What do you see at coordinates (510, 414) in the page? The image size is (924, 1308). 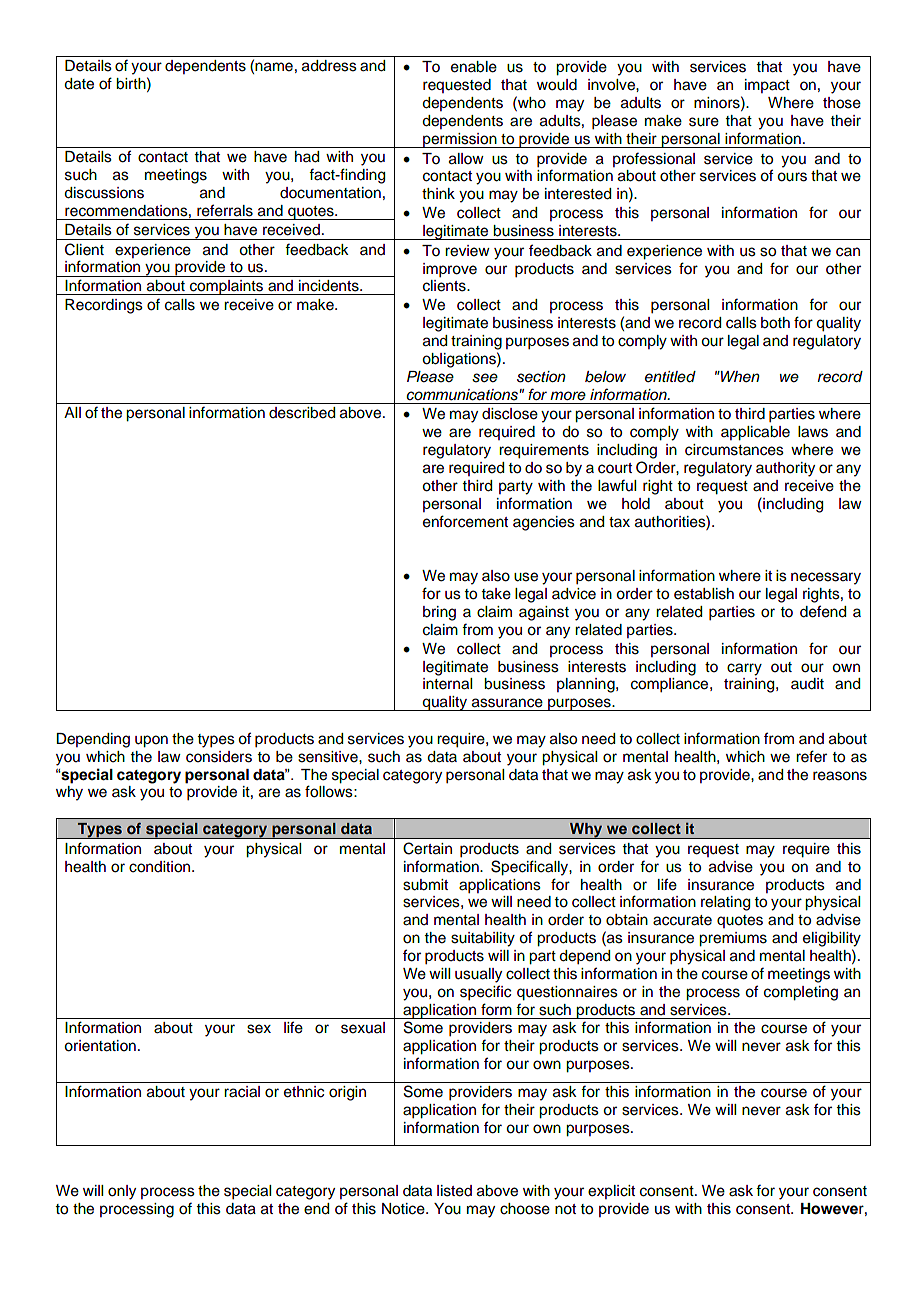 I see `disclose` at bounding box center [510, 414].
